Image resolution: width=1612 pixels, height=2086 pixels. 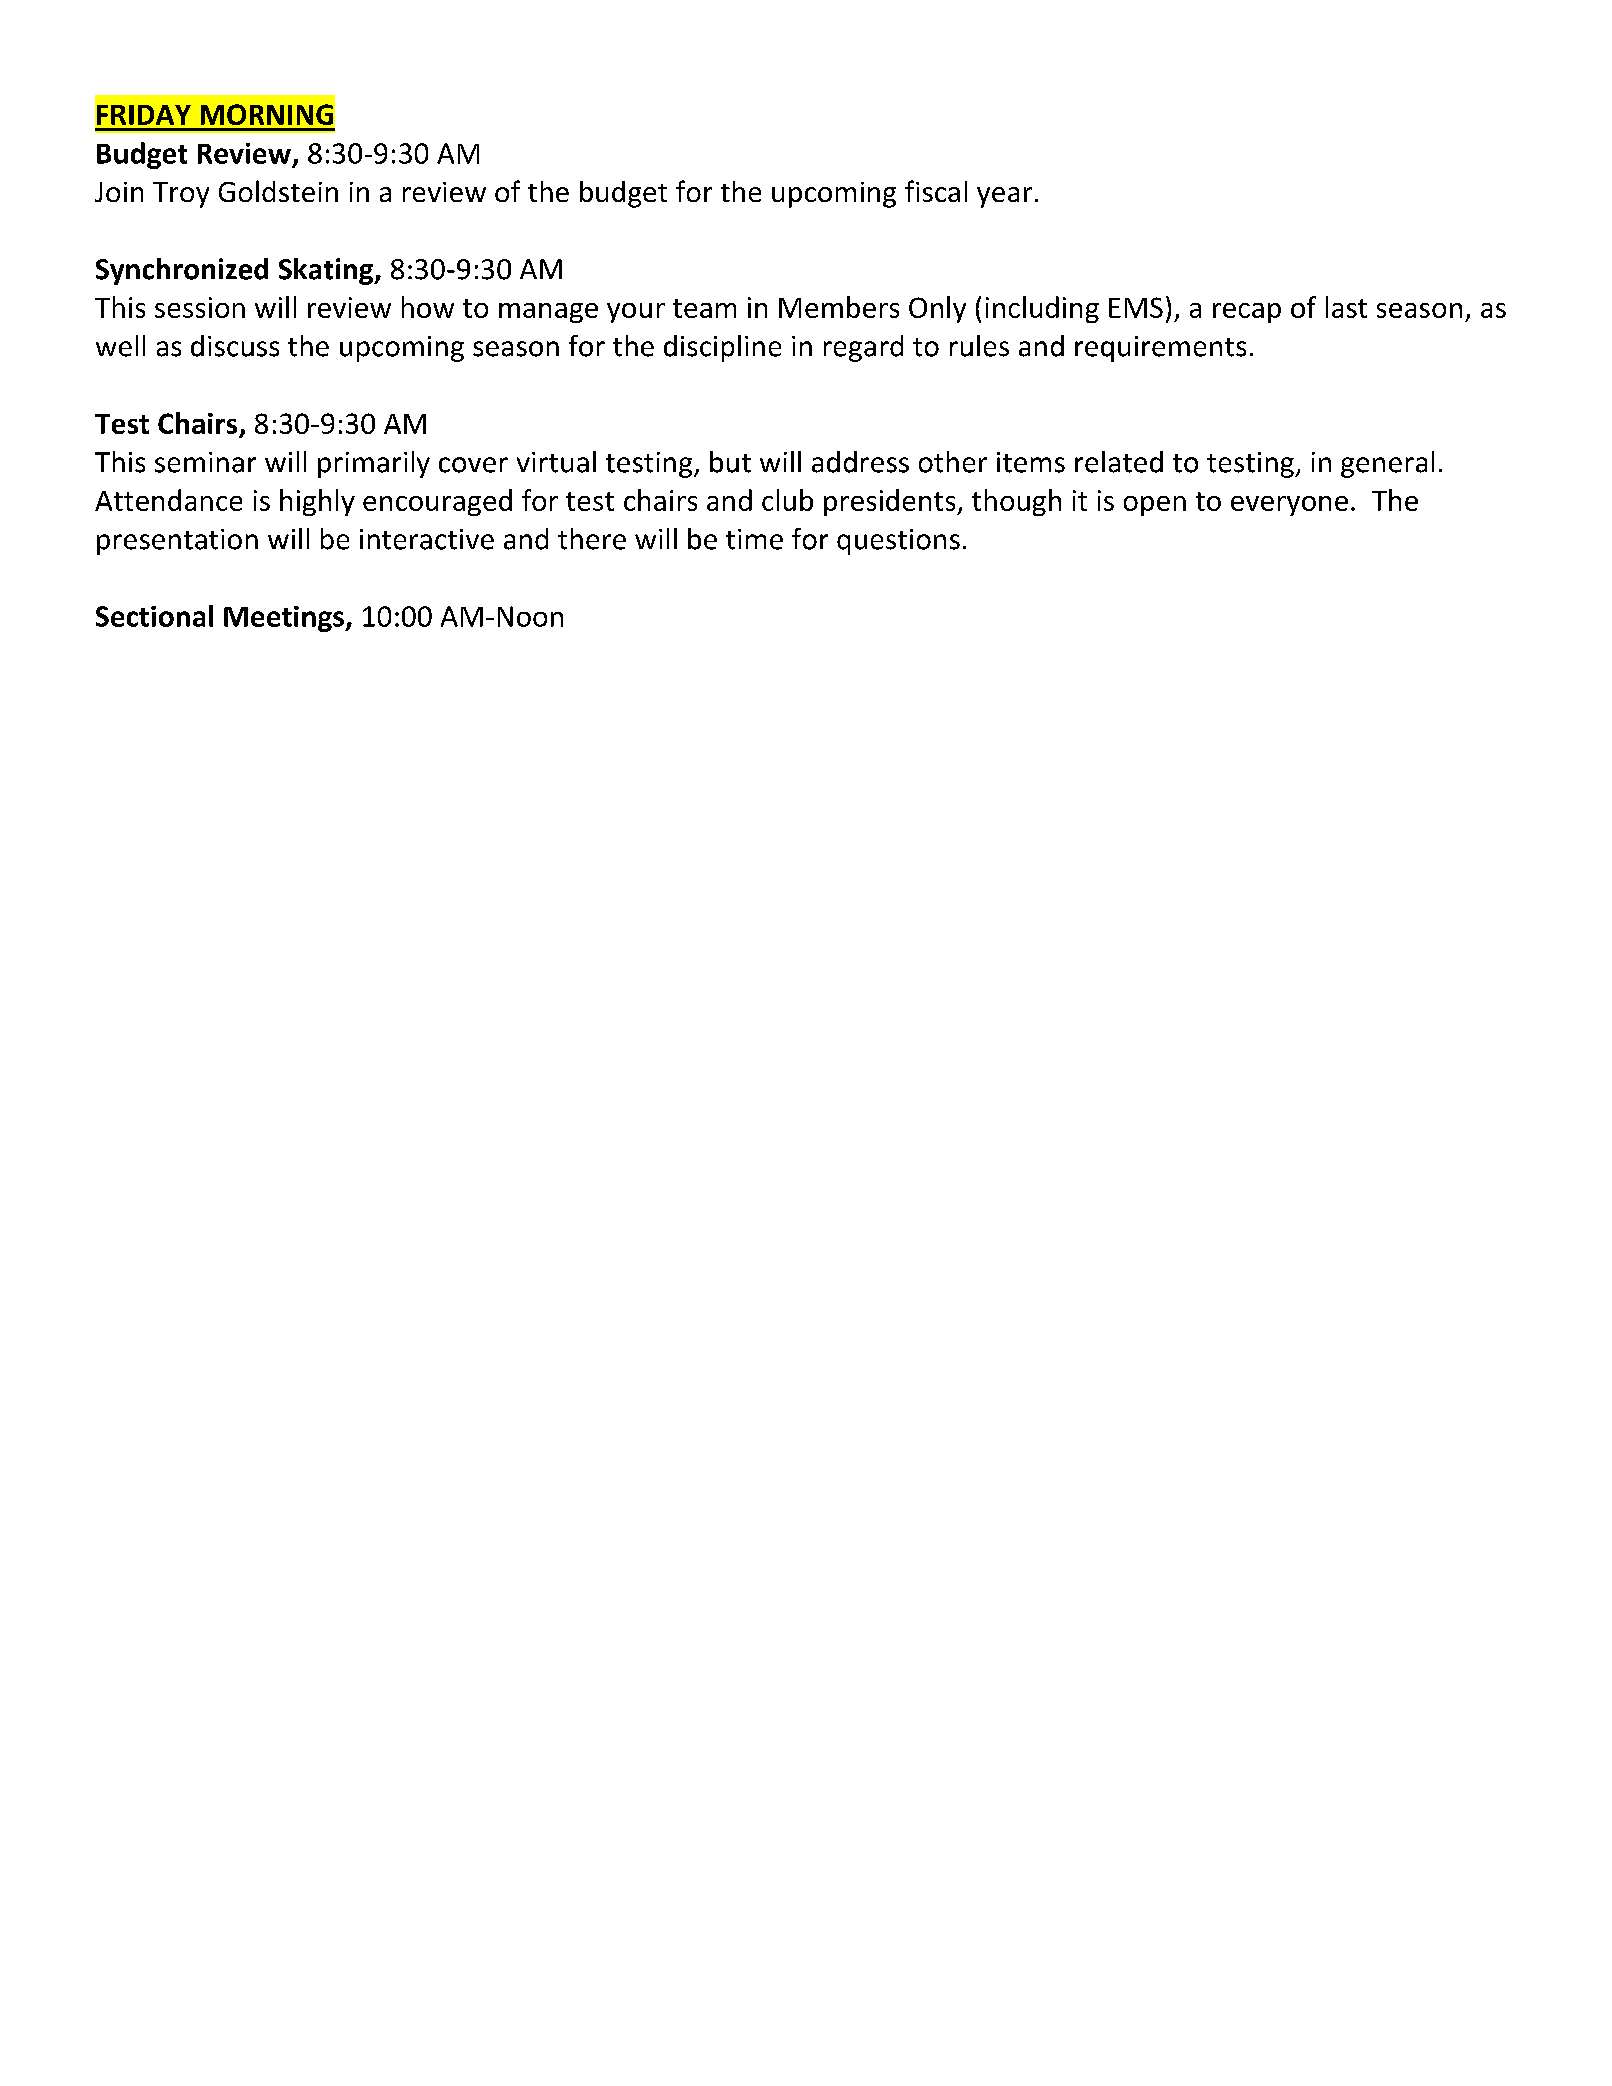 I want to click on last, so click(x=1346, y=307).
